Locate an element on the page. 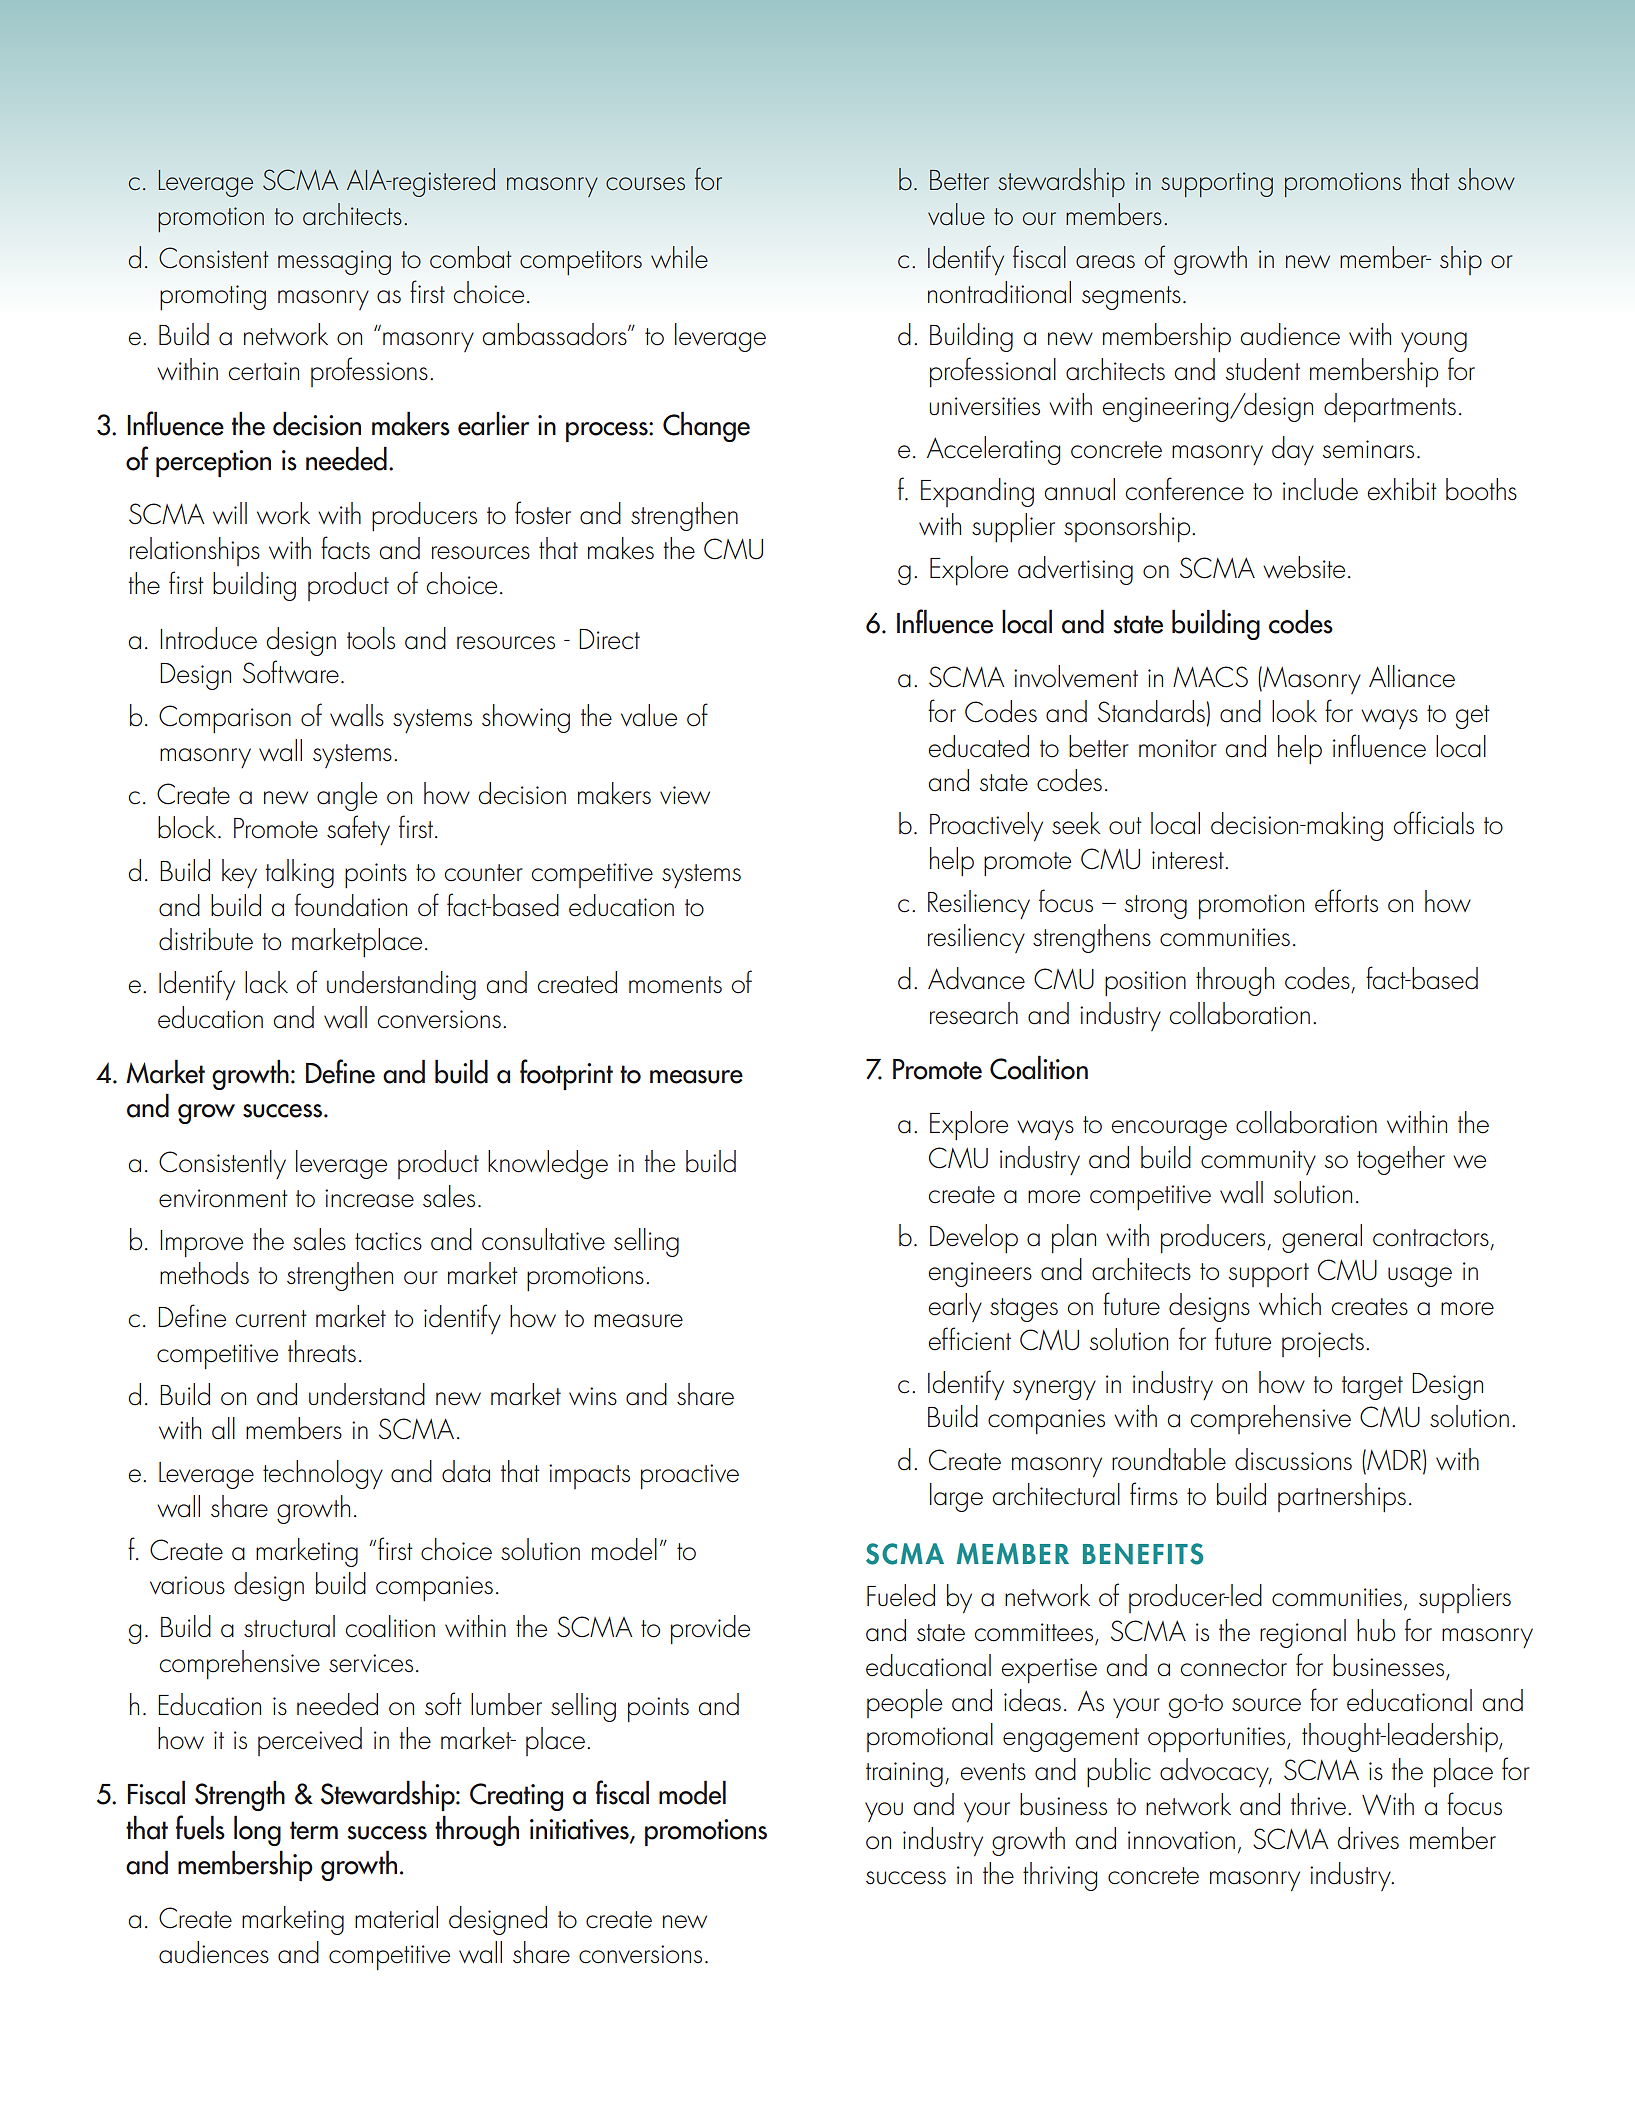  lack is located at coordinates (266, 982).
